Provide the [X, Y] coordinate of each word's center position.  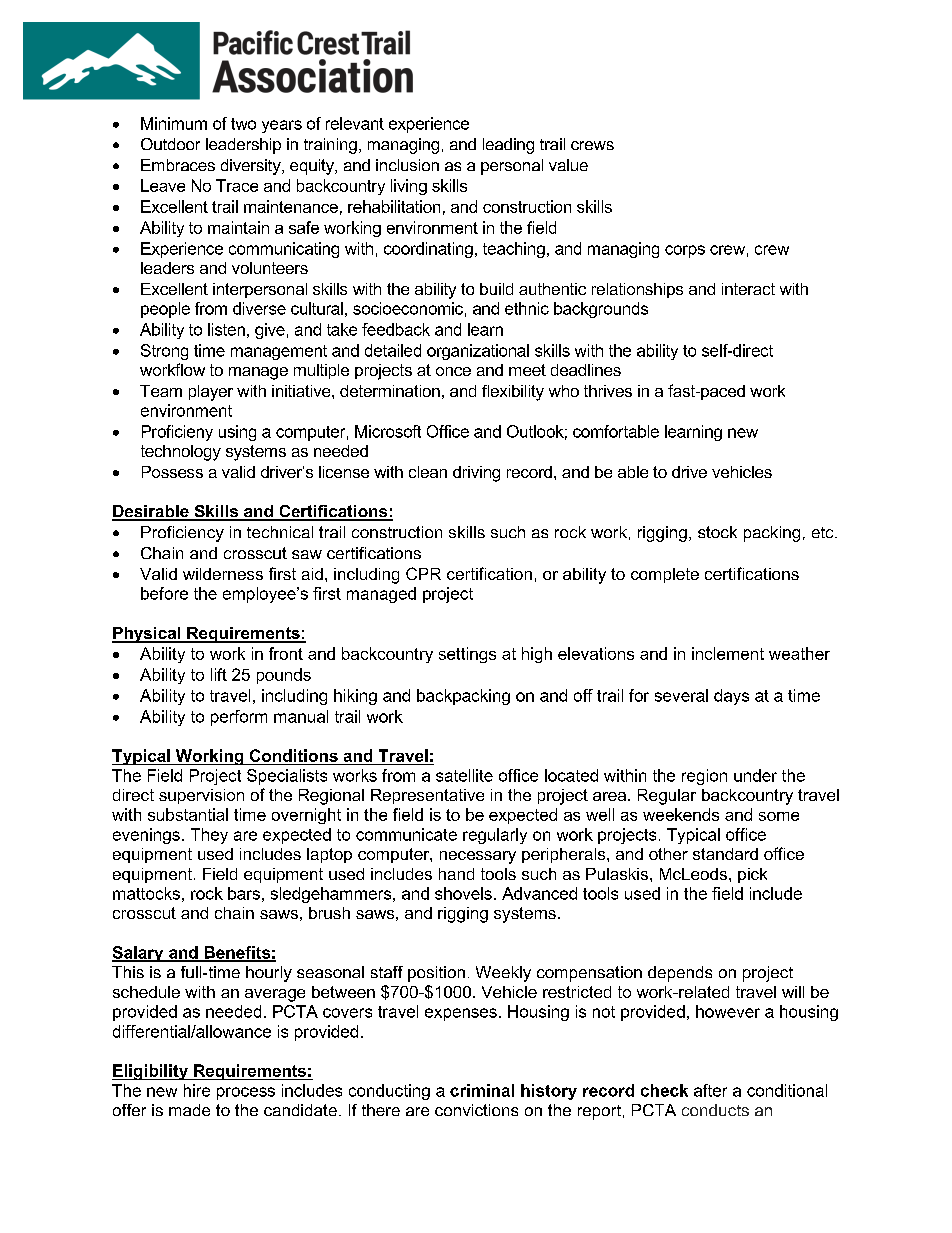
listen [226, 329]
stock [717, 532]
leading [508, 146]
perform [239, 718]
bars [244, 893]
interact [748, 289]
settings [467, 655]
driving [476, 474]
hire [197, 1090]
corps [685, 251]
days [731, 697]
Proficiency [182, 534]
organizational [478, 352]
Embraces [178, 165]
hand [456, 874]
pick [752, 875]
